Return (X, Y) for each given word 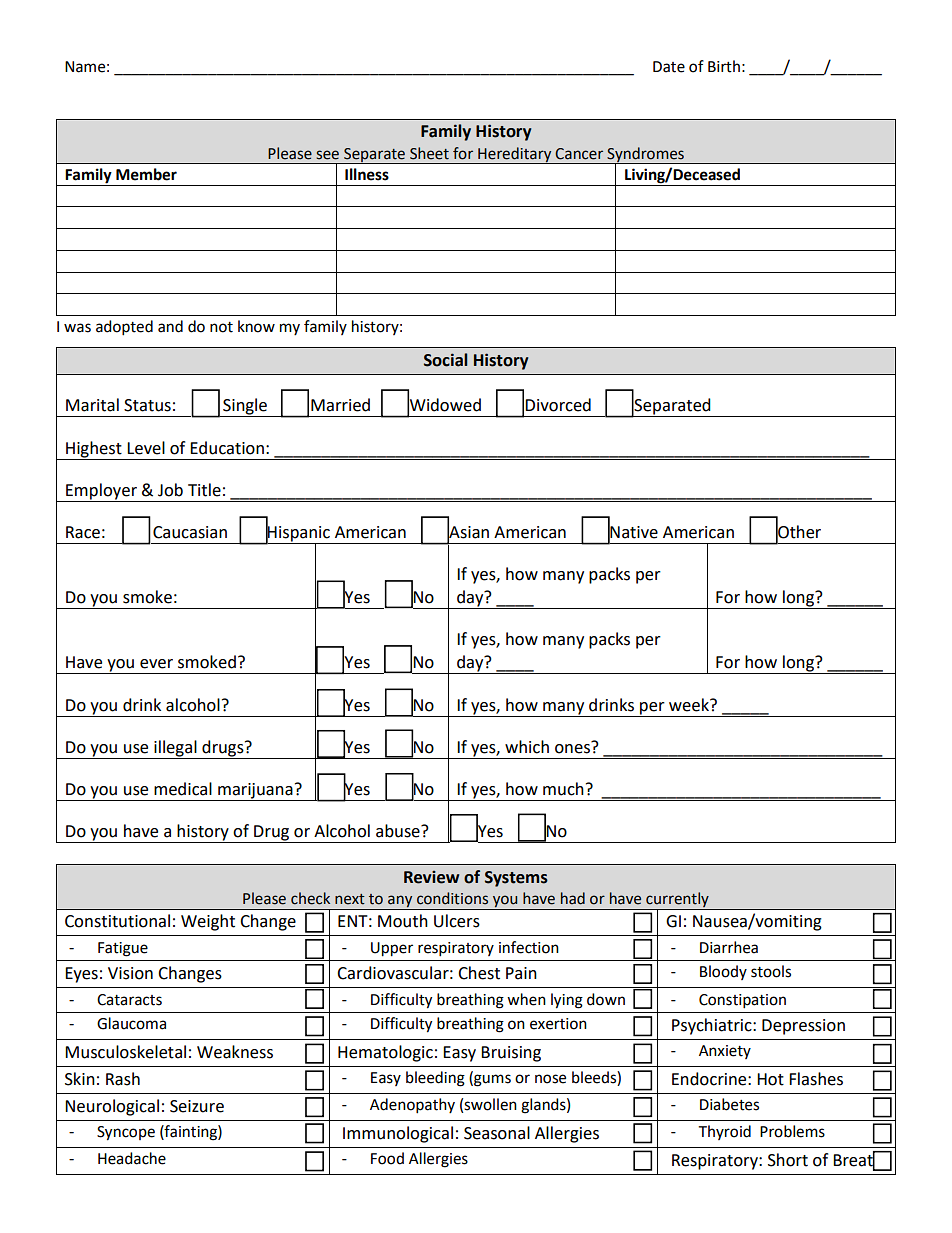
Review (431, 877)
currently (677, 901)
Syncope (126, 1133)
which (527, 747)
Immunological (398, 1134)
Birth (724, 66)
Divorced (558, 405)
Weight (208, 922)
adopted (124, 328)
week (690, 705)
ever (156, 664)
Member (146, 174)
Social (445, 360)
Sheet (429, 153)
